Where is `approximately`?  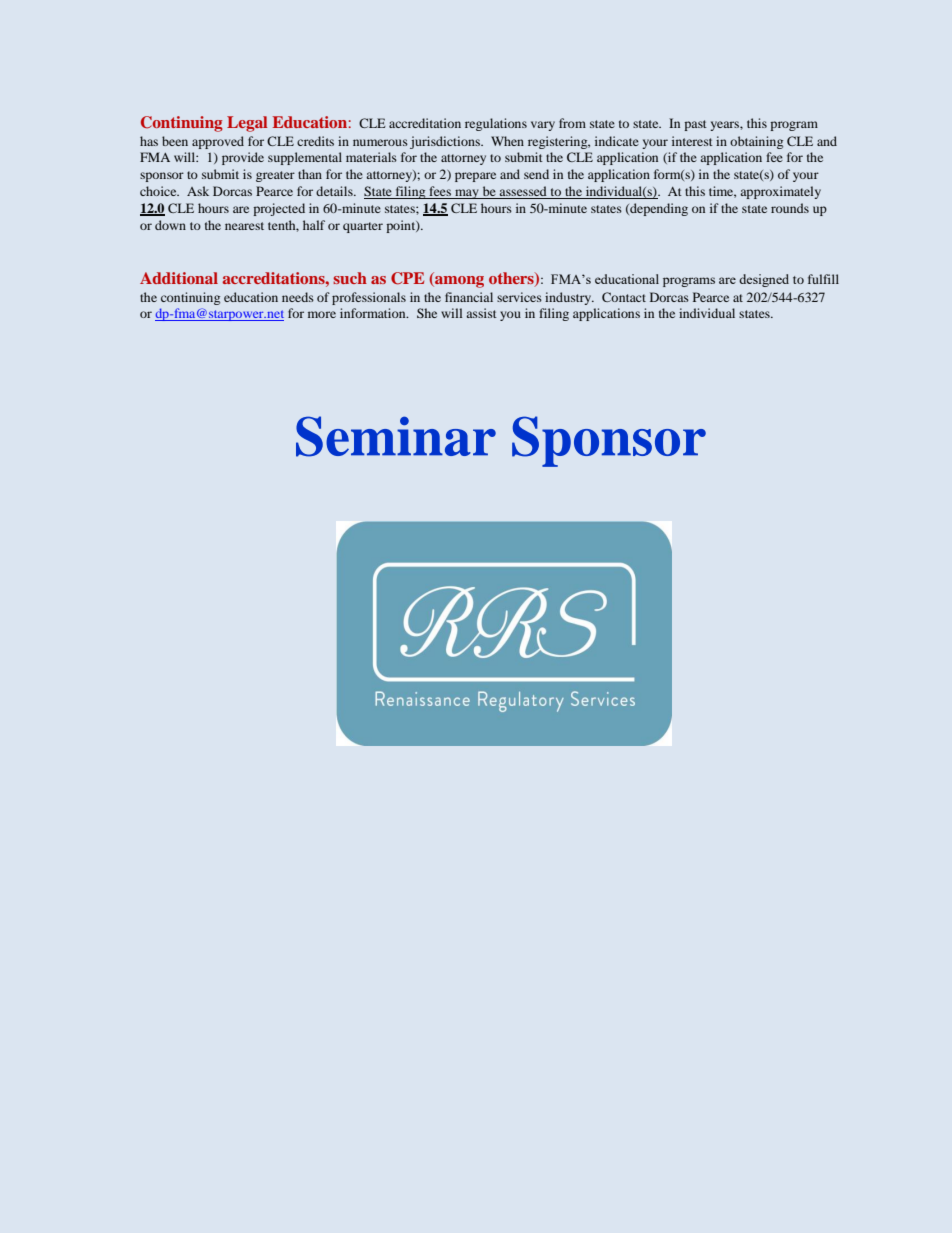 approximately is located at coordinates (780, 192).
